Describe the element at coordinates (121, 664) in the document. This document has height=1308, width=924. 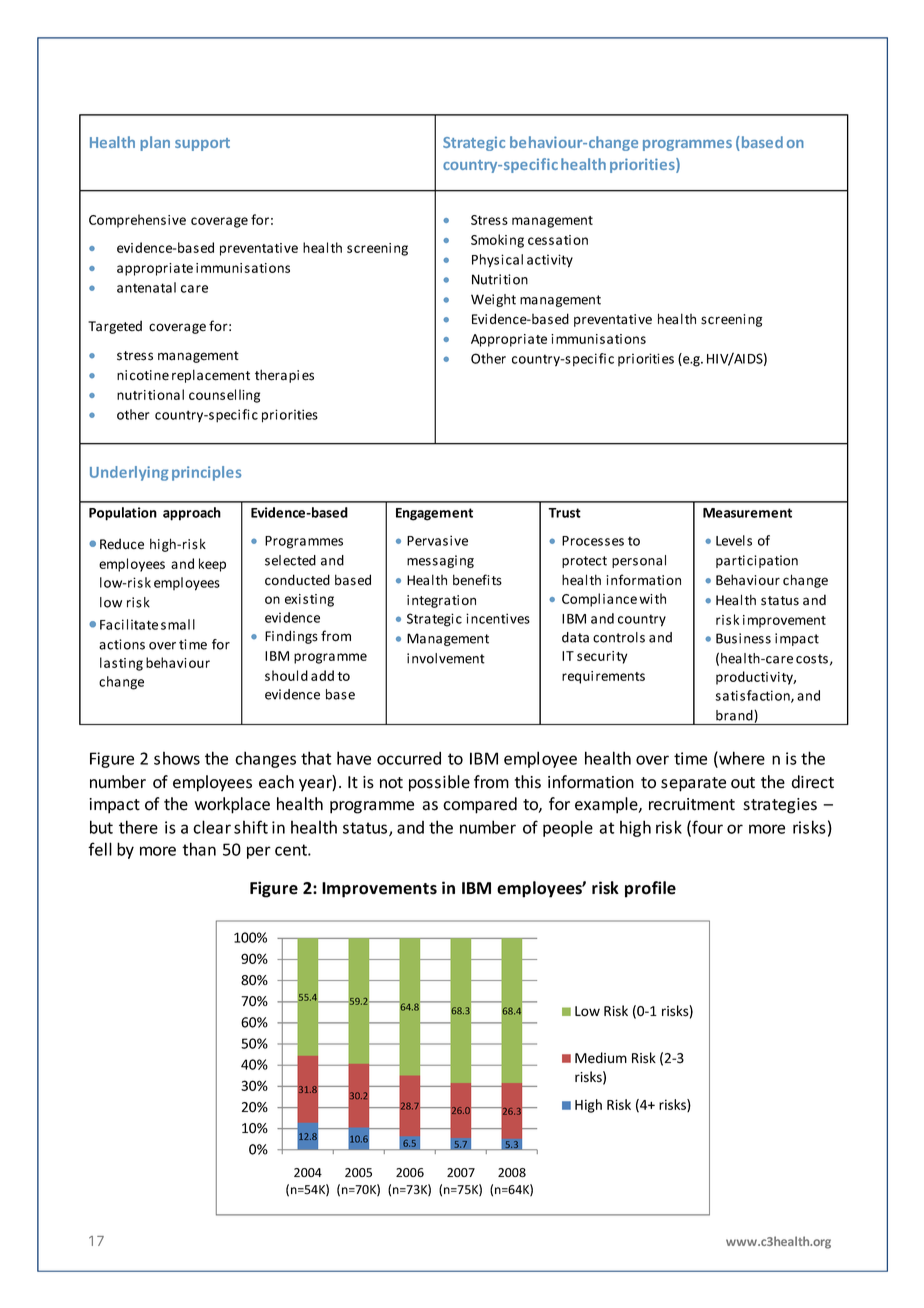
I see `lasting` at that location.
